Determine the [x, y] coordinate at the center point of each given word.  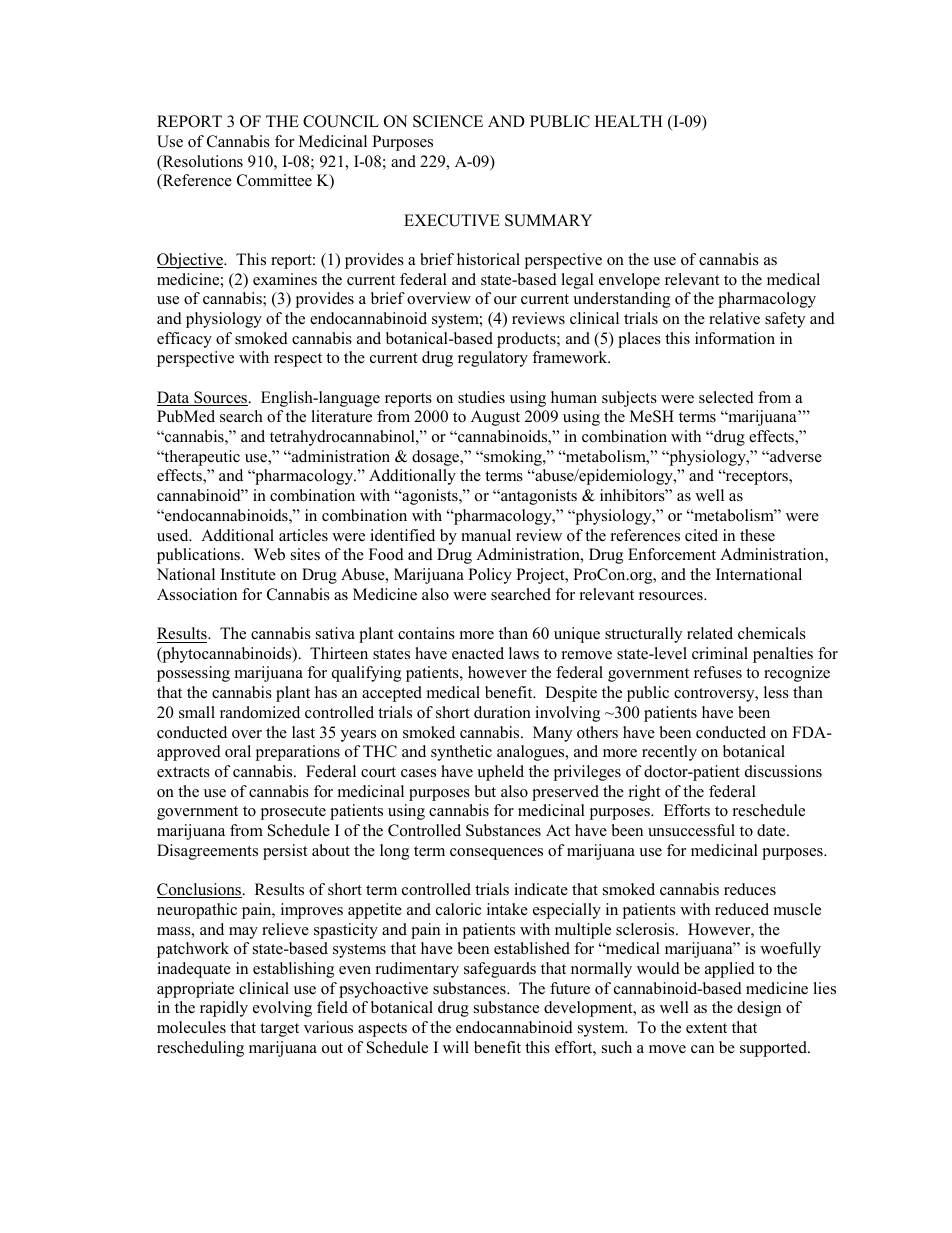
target [279, 1030]
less [776, 692]
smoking [513, 458]
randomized [260, 712]
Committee [274, 180]
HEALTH [628, 121]
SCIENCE [448, 121]
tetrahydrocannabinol [343, 438]
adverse [795, 456]
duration [502, 712]
